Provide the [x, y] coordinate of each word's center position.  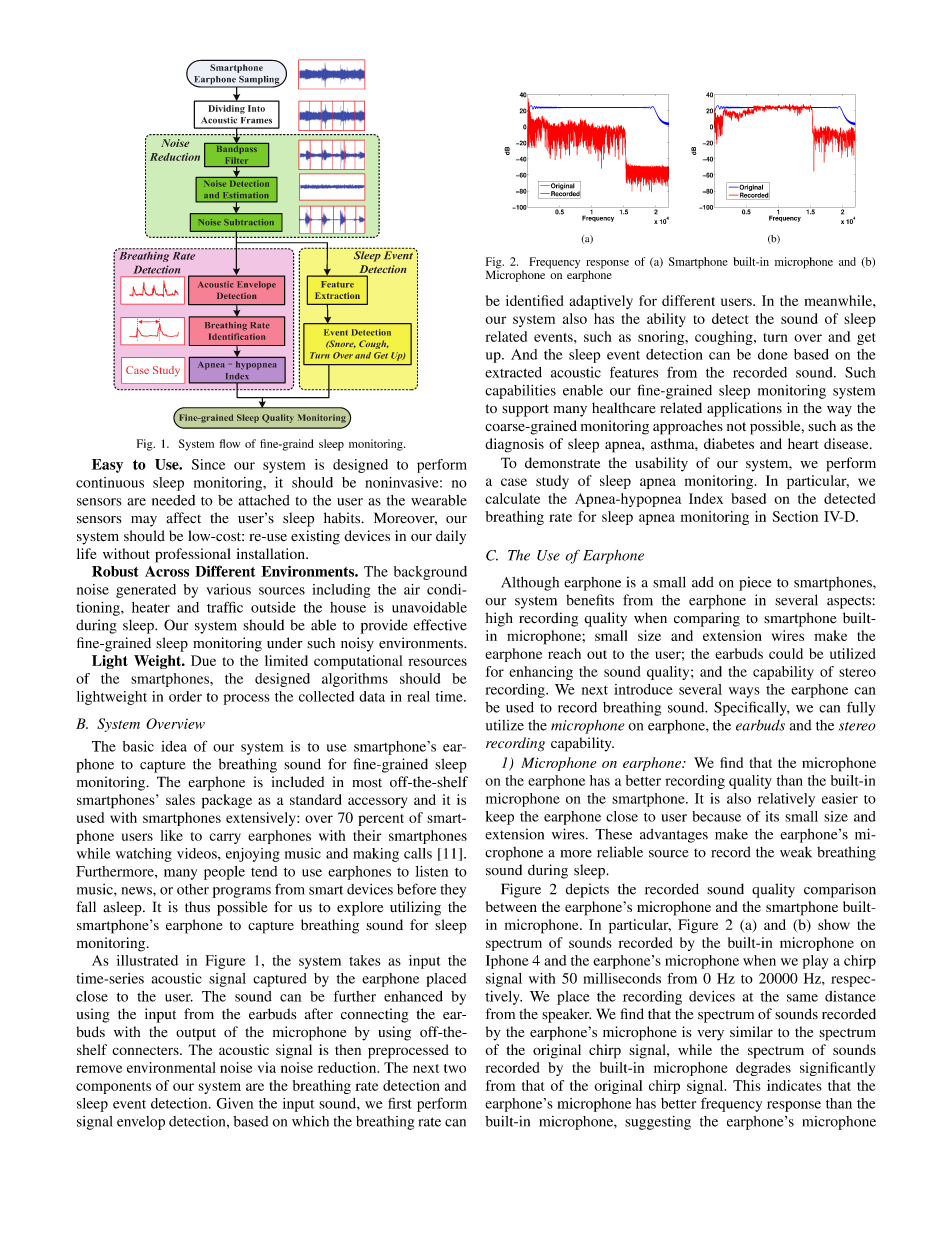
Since [208, 464]
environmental [171, 1067]
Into [256, 108]
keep [500, 818]
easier [840, 798]
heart [803, 443]
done [773, 354]
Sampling [259, 81]
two [455, 1068]
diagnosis [514, 445]
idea [174, 746]
